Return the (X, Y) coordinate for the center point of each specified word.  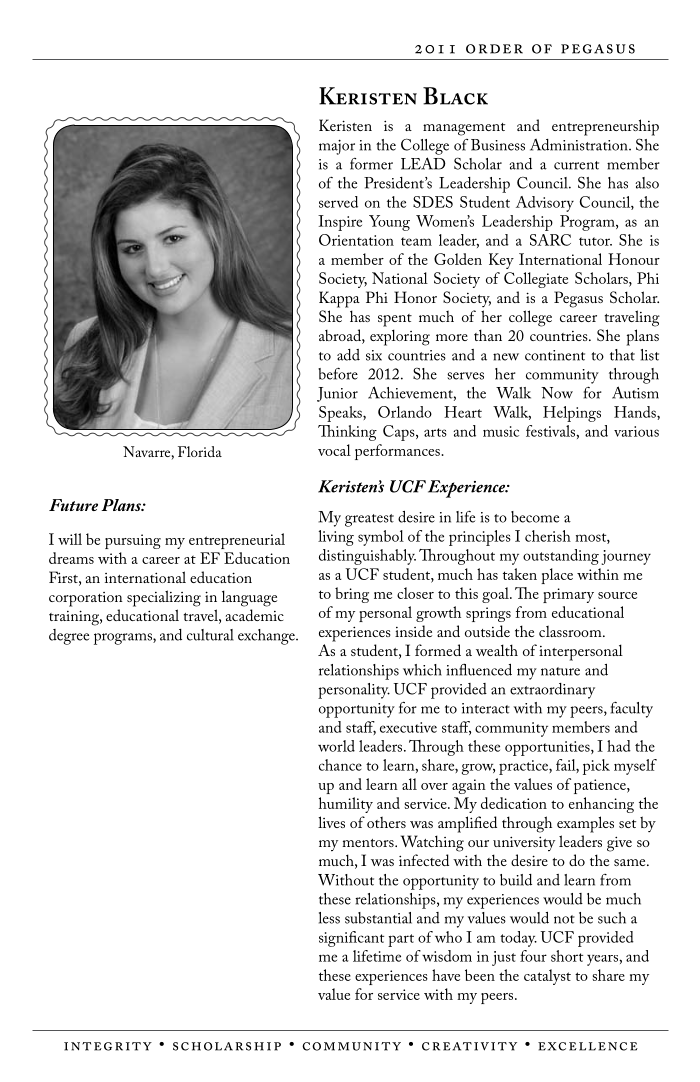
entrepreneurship (605, 127)
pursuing (133, 541)
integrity (108, 1046)
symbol (381, 538)
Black (455, 96)
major (337, 147)
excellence (588, 1046)
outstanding (561, 557)
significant (351, 939)
